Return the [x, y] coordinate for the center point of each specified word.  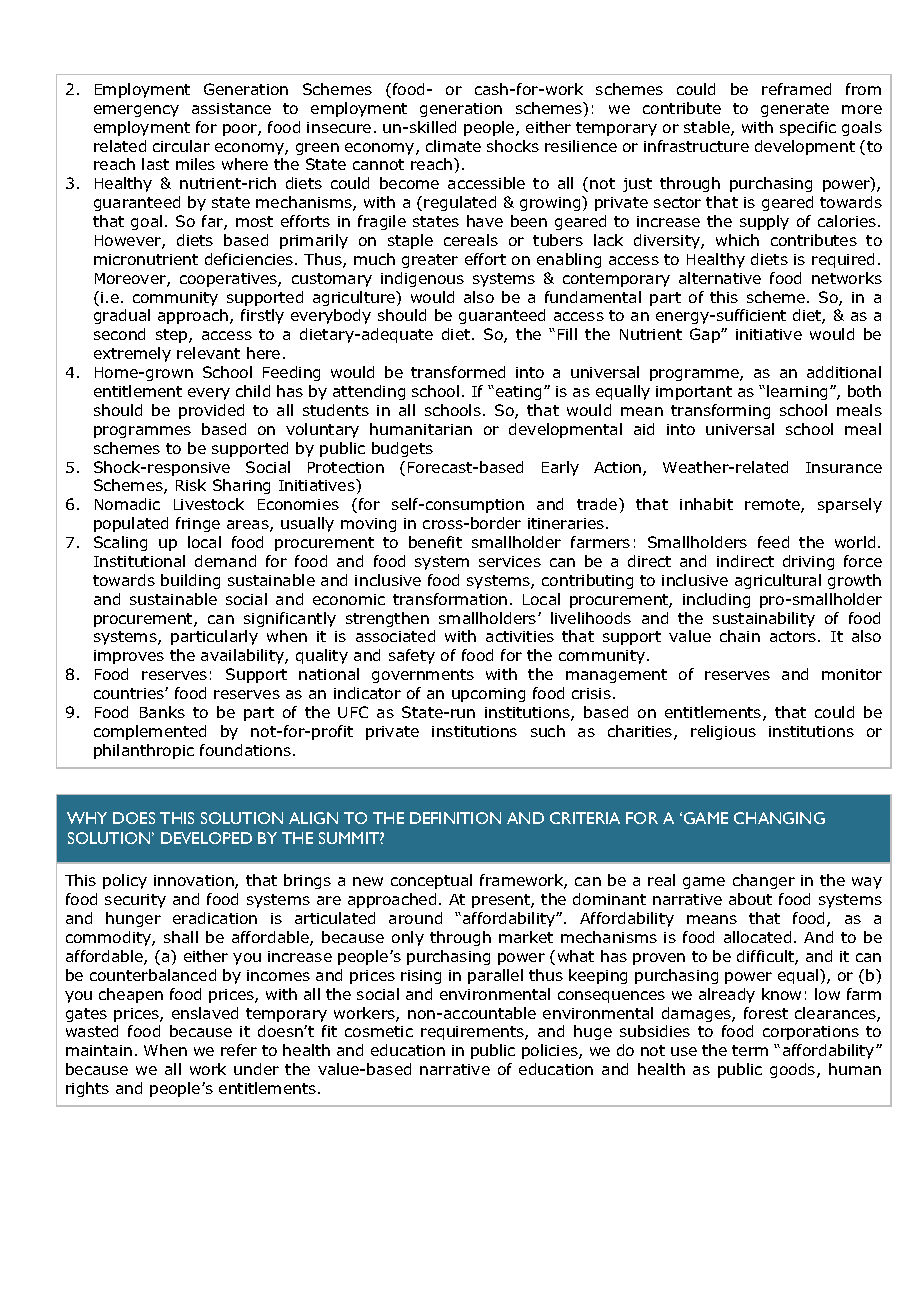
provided [211, 411]
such [548, 731]
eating [520, 393]
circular [181, 146]
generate [795, 110]
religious [723, 732]
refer [239, 1050]
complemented [150, 732]
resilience [581, 146]
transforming [720, 411]
